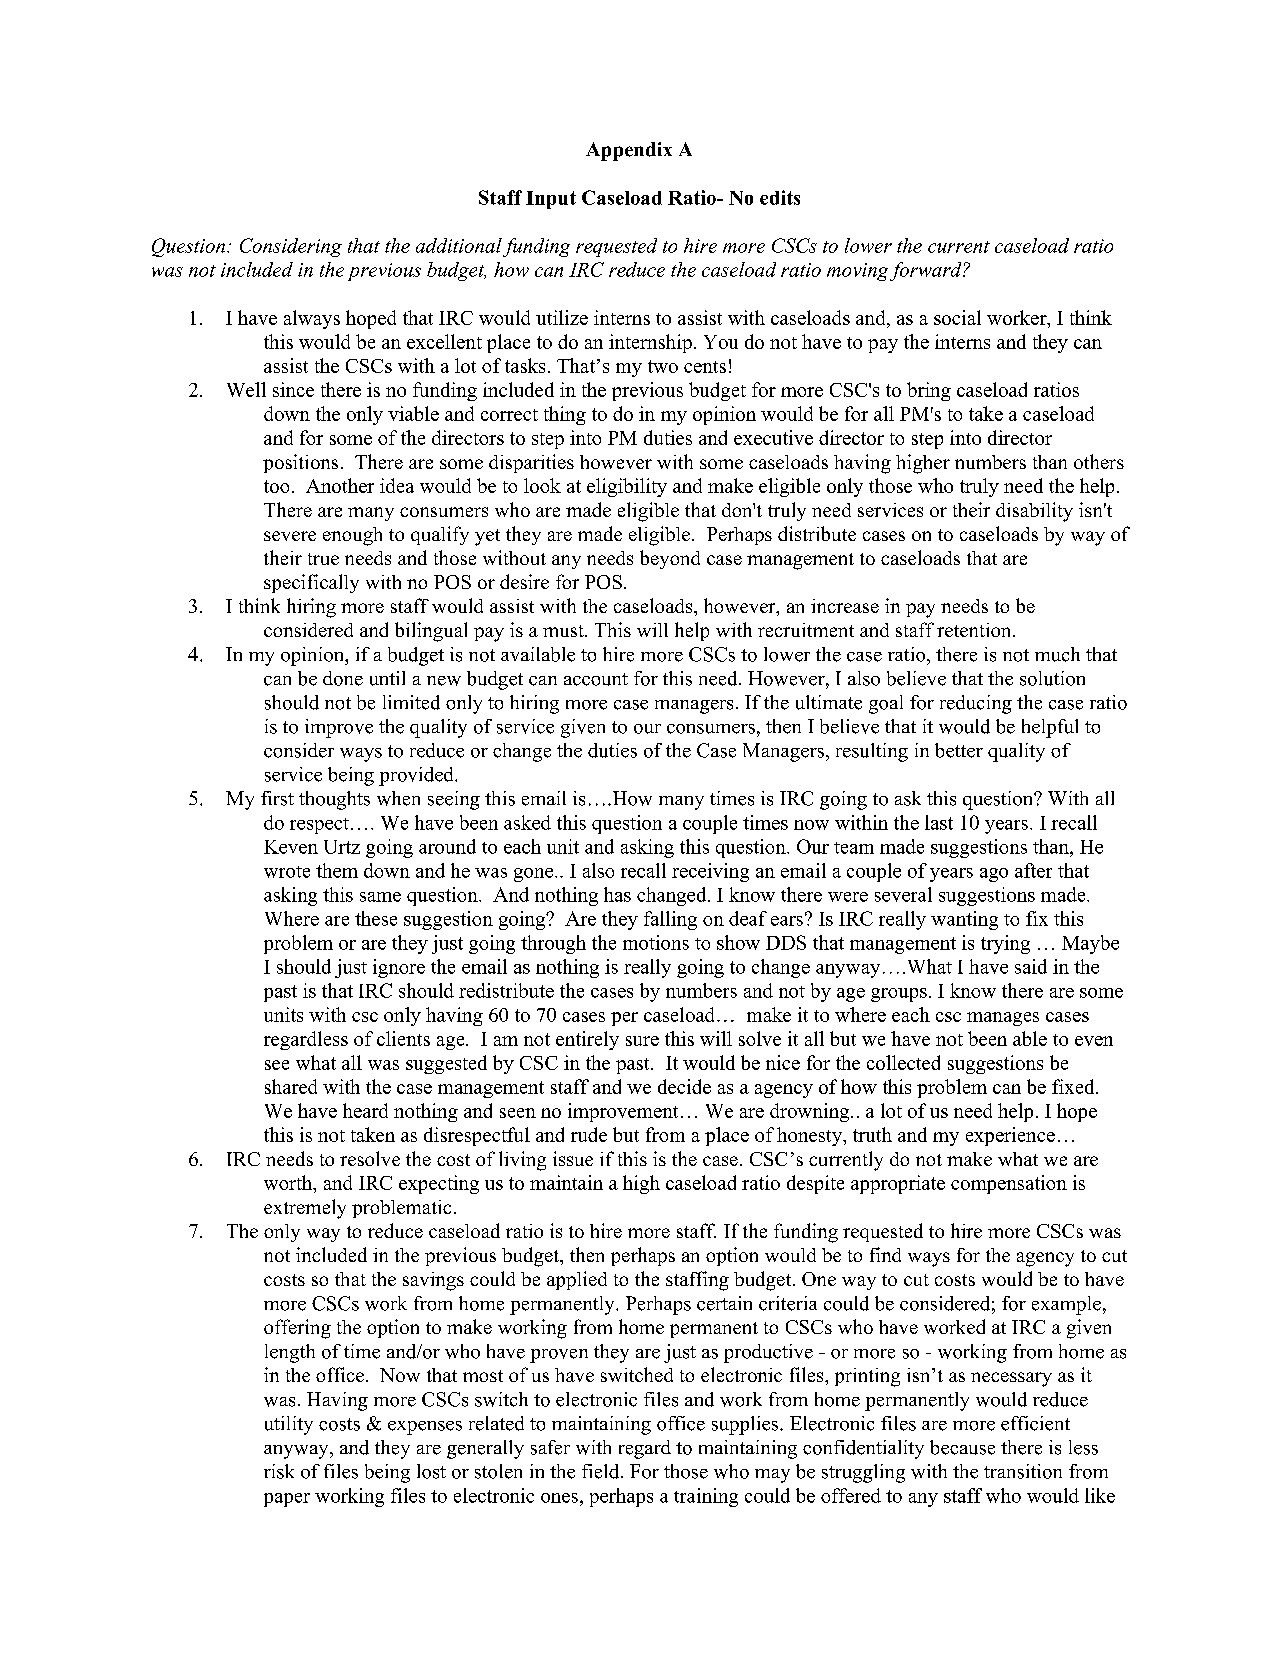  Describe the element at coordinates (1023, 1471) in the image. I see `transition` at that location.
